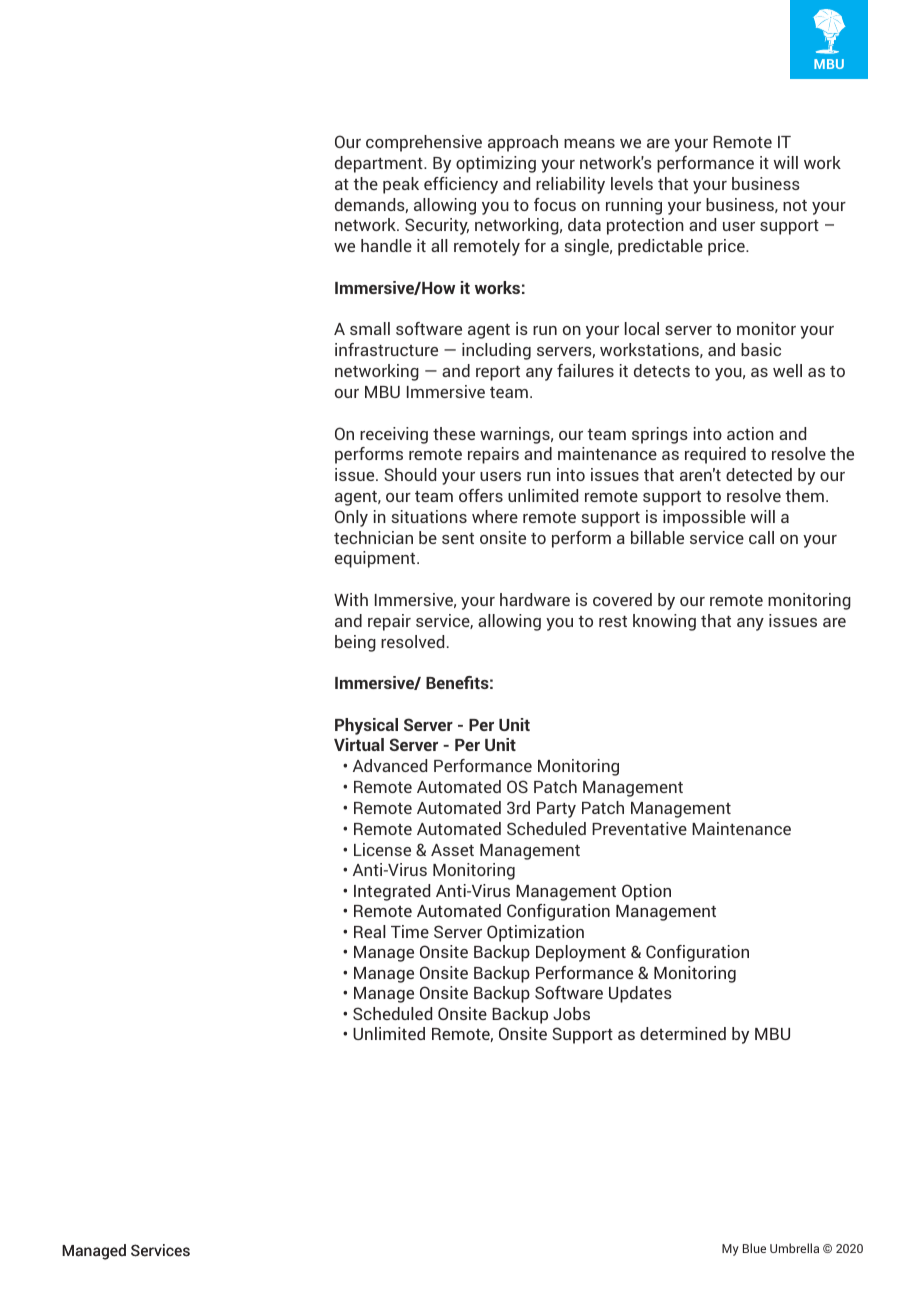 The height and width of the screenshot is (1308, 924). What do you see at coordinates (410, 931) in the screenshot?
I see `Time` at bounding box center [410, 931].
